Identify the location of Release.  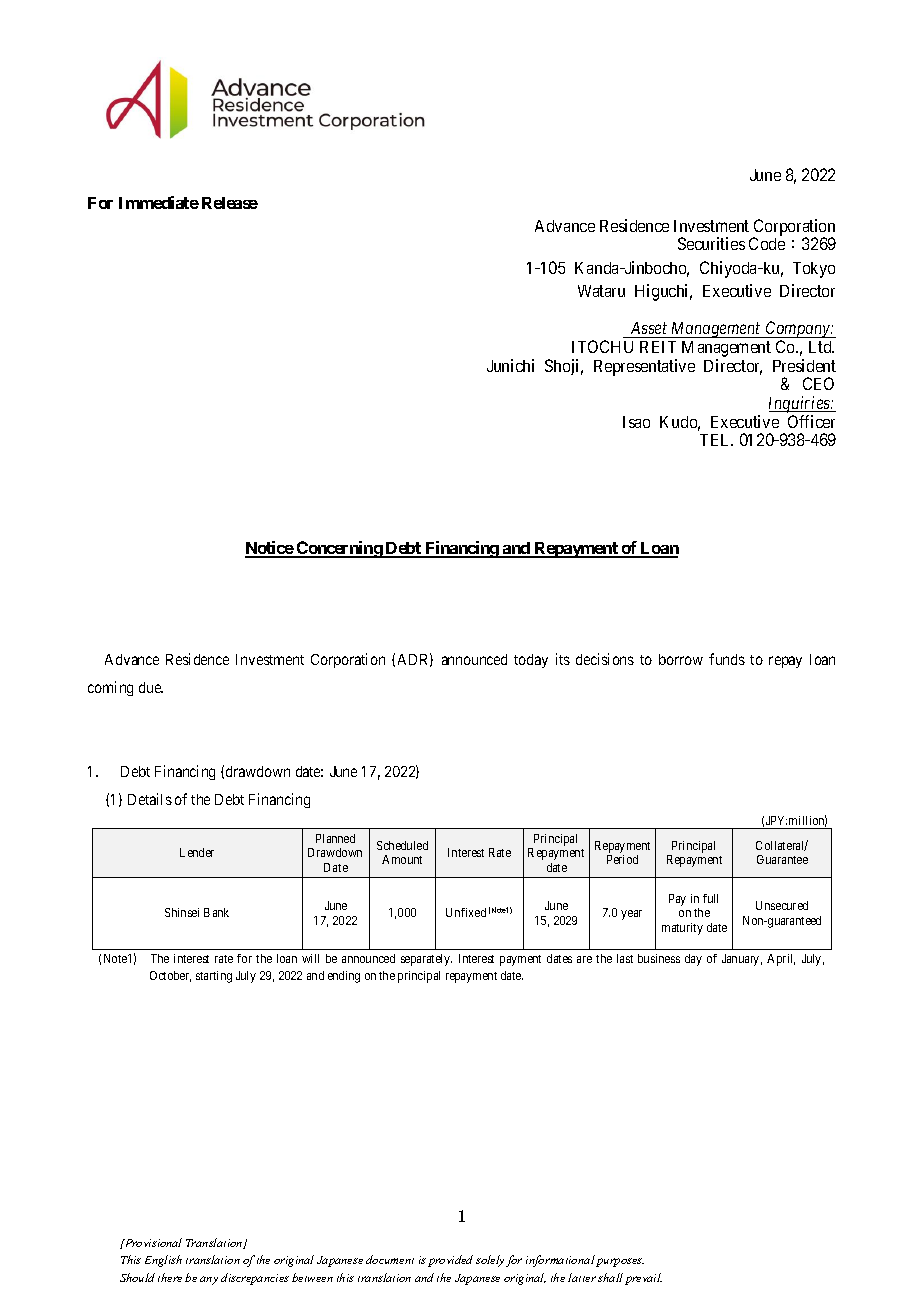
(230, 203).
